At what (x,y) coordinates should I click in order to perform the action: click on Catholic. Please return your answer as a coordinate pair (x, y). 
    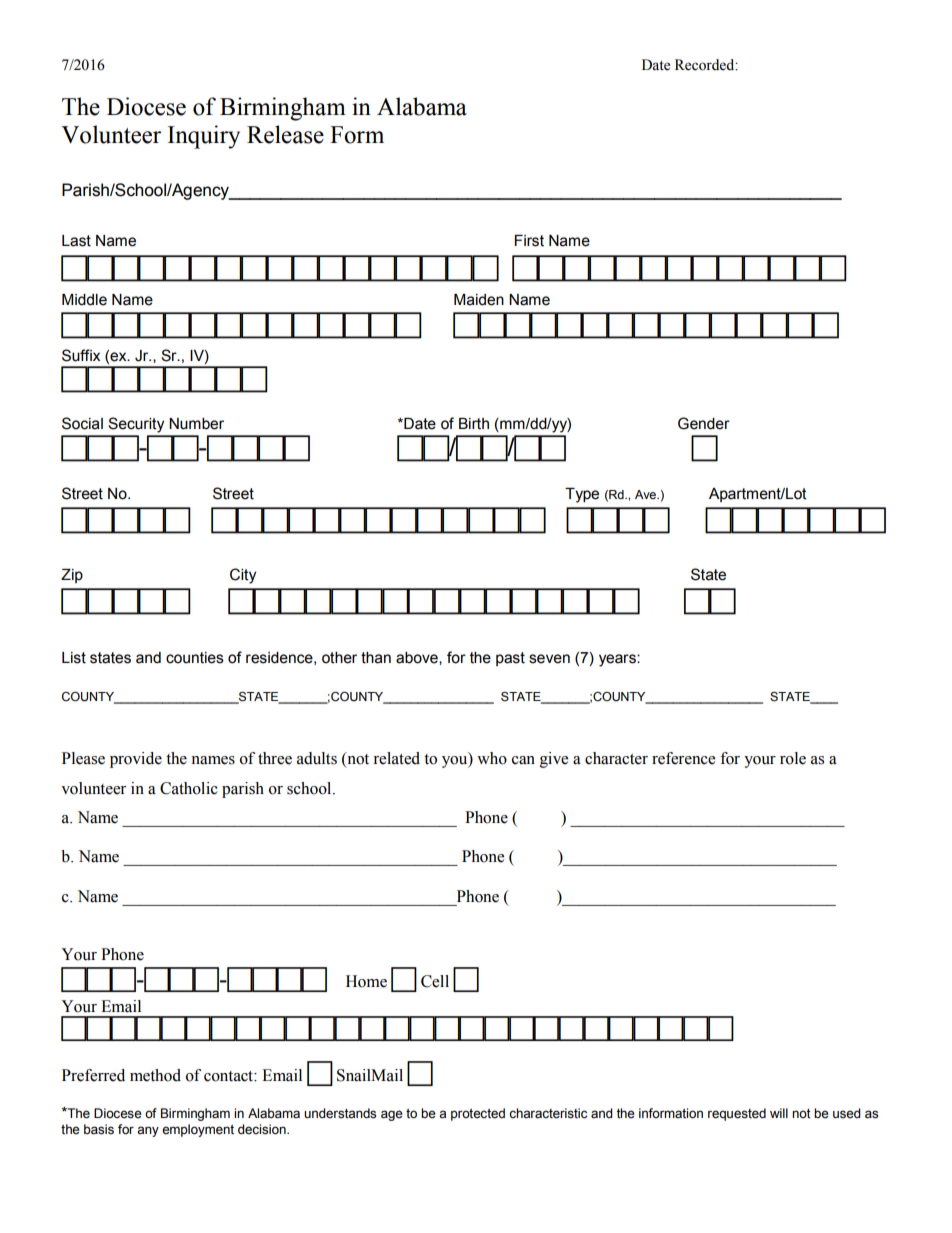
    Looking at the image, I should click on (189, 788).
